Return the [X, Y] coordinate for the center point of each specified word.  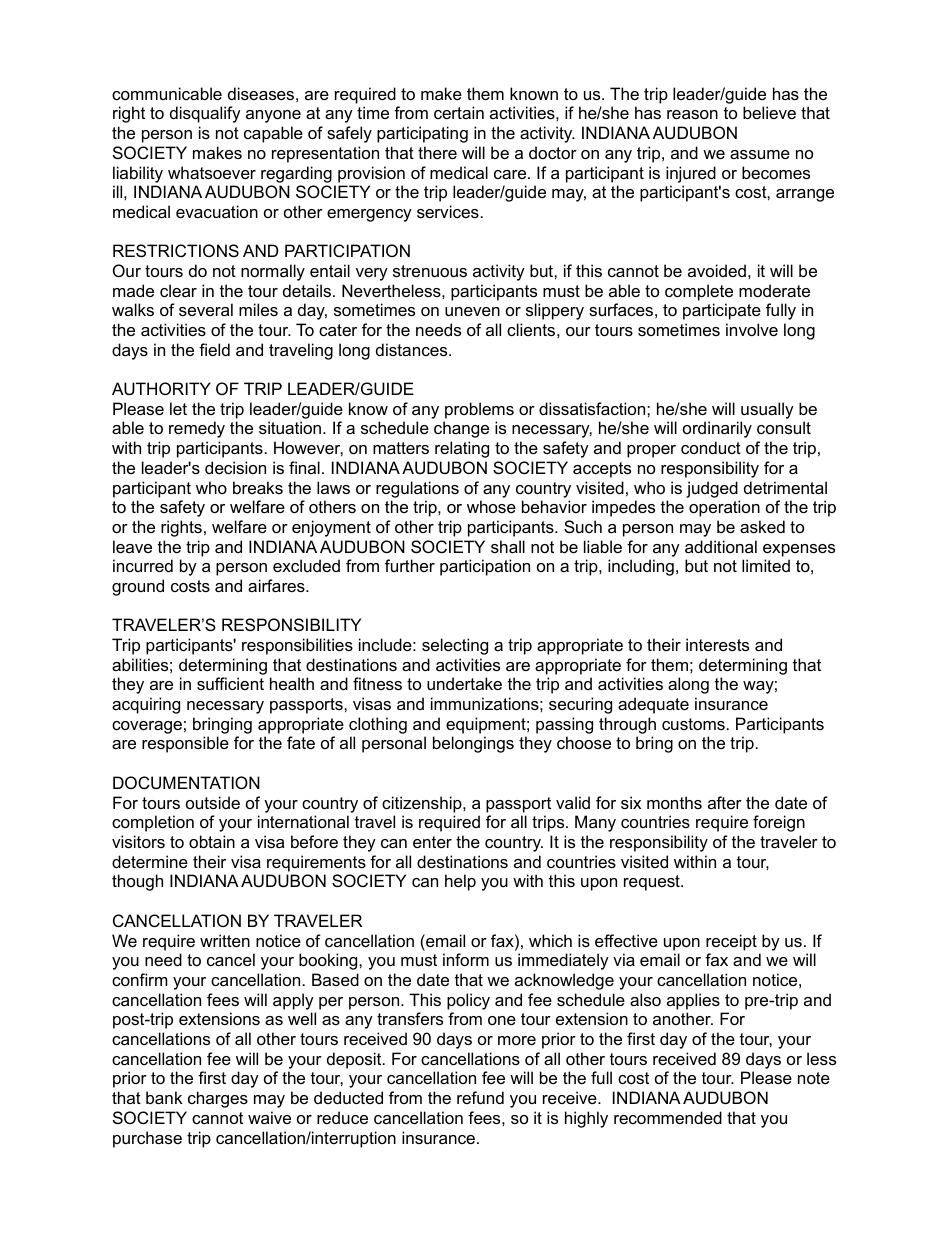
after [725, 802]
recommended [668, 1117]
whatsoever [212, 172]
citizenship [423, 804]
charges [218, 1099]
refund [480, 1097]
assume [760, 154]
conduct [711, 447]
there [437, 152]
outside [213, 802]
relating [462, 449]
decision [235, 467]
